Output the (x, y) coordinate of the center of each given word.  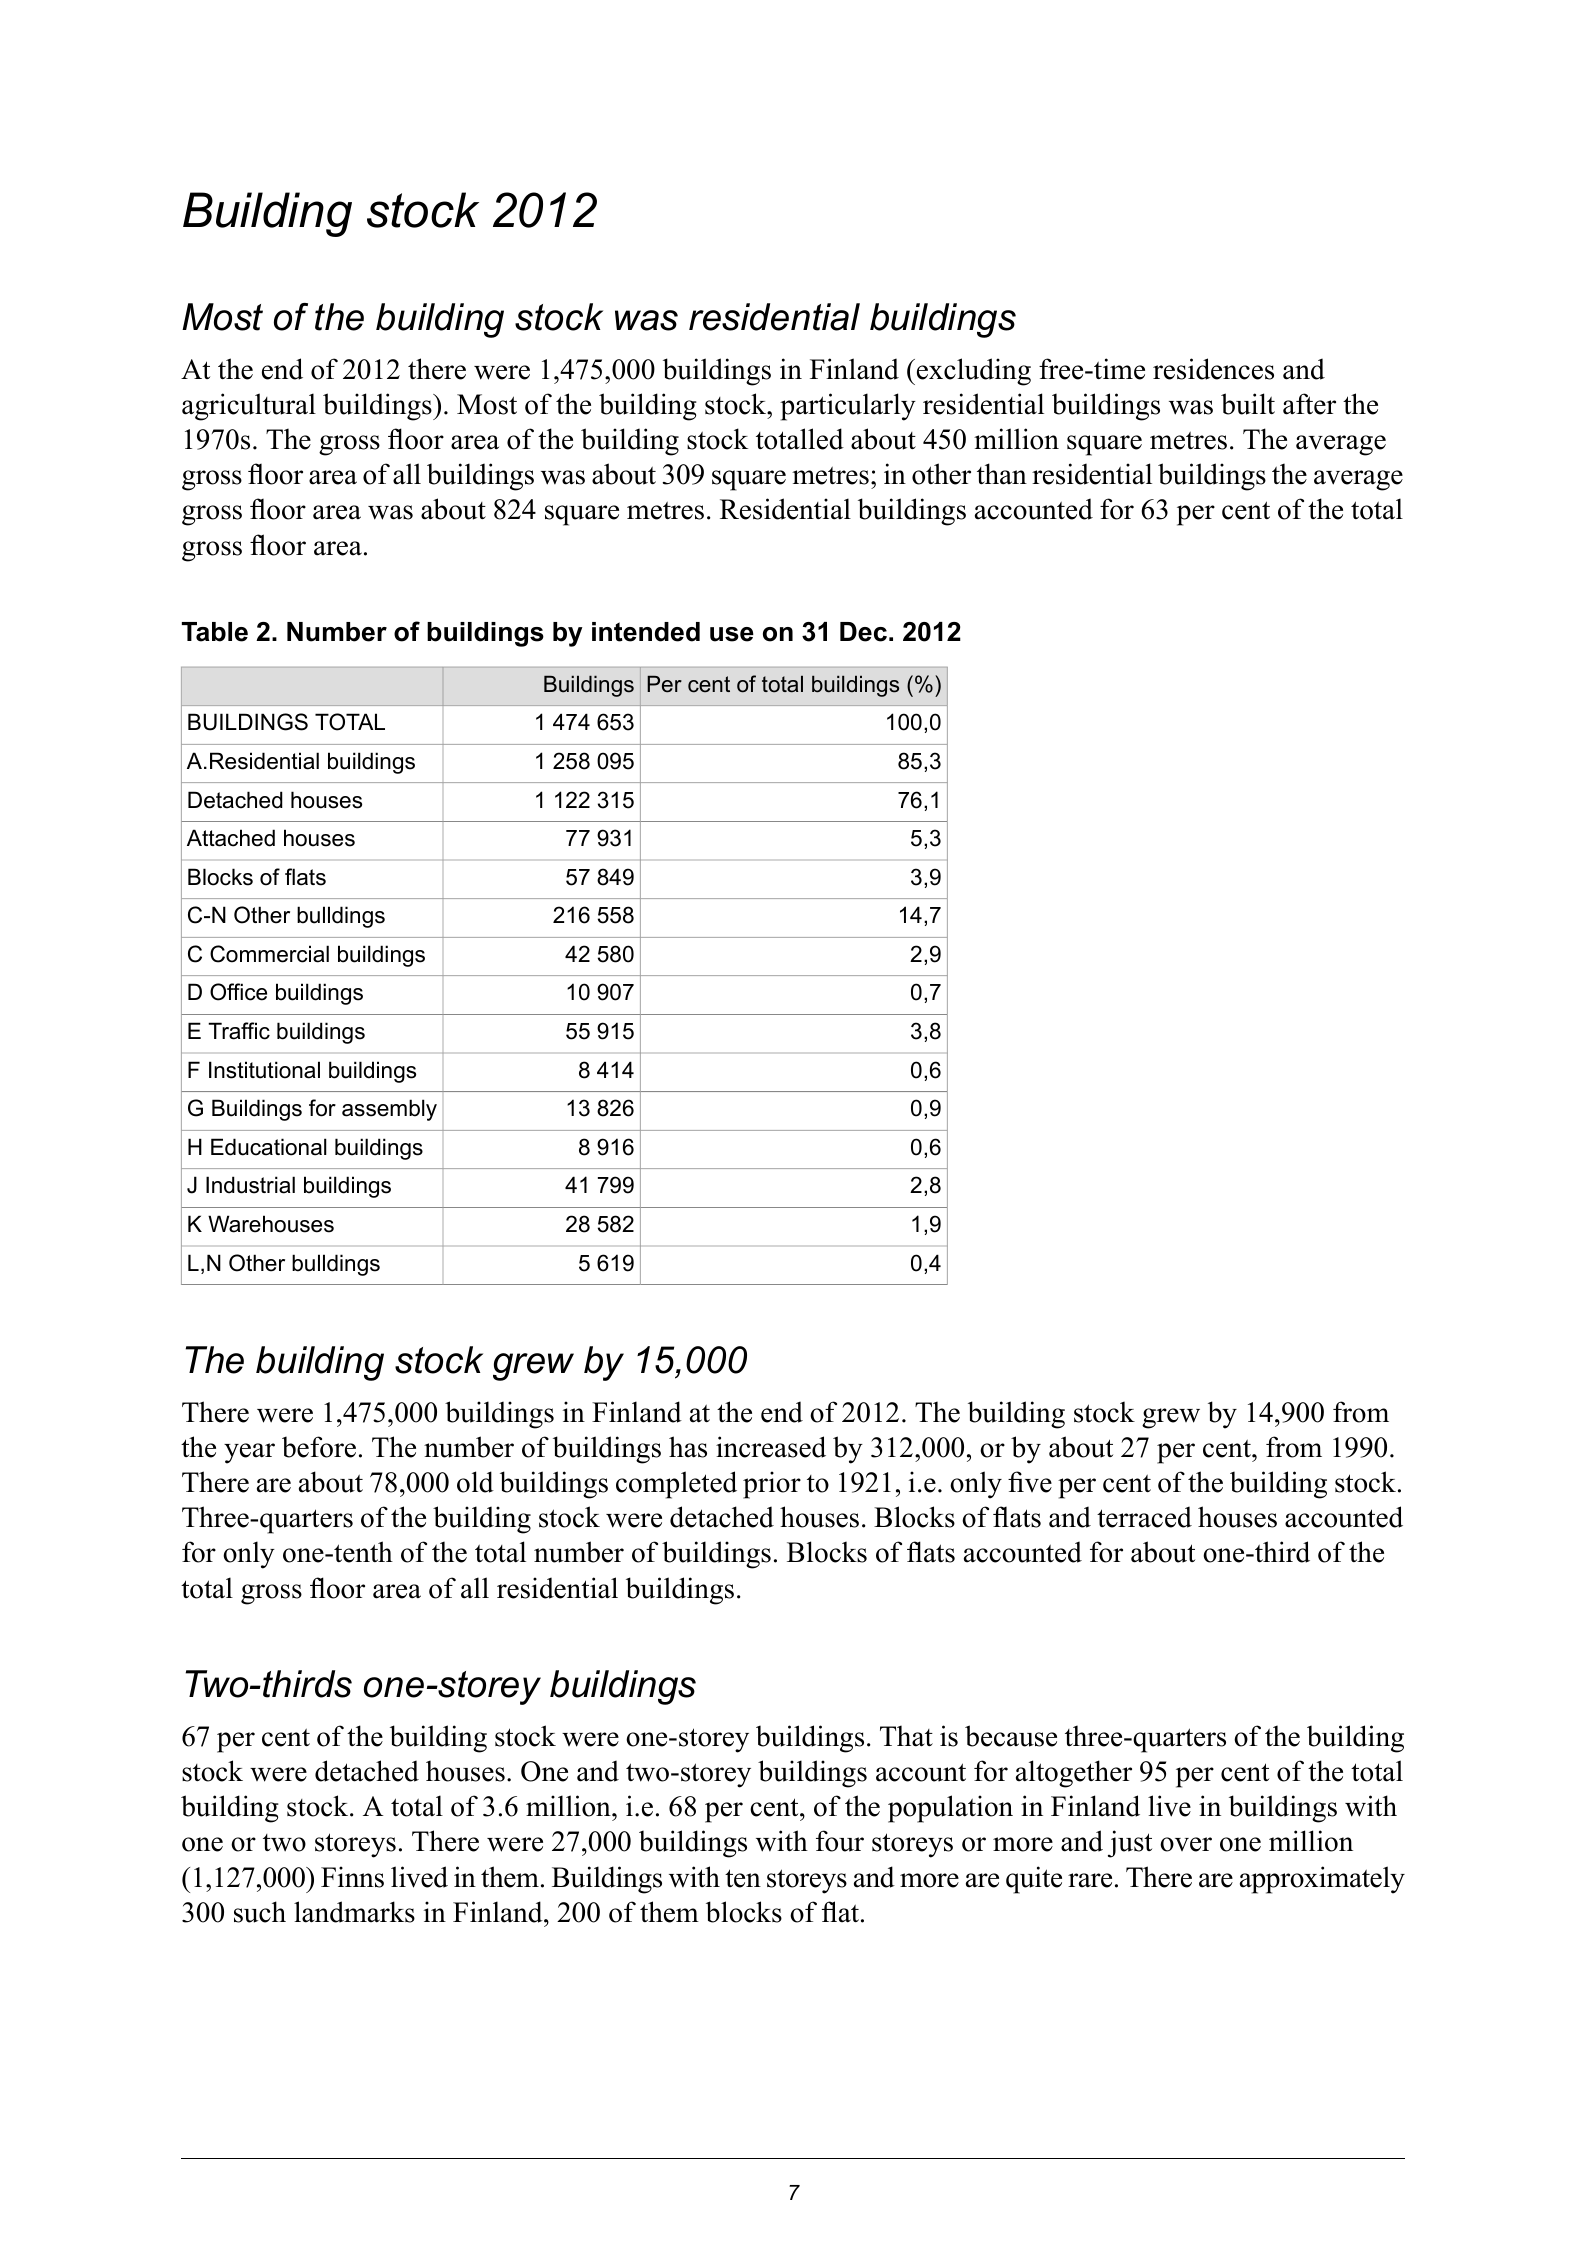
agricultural (249, 407)
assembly (389, 1110)
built (1248, 404)
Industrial (250, 1185)
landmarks (354, 1912)
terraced (1144, 1517)
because (1011, 1736)
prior (772, 1485)
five (1030, 1482)
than (1002, 474)
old (475, 1482)
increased (771, 1447)
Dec (863, 632)
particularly (848, 407)
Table (215, 632)
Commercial (269, 954)
